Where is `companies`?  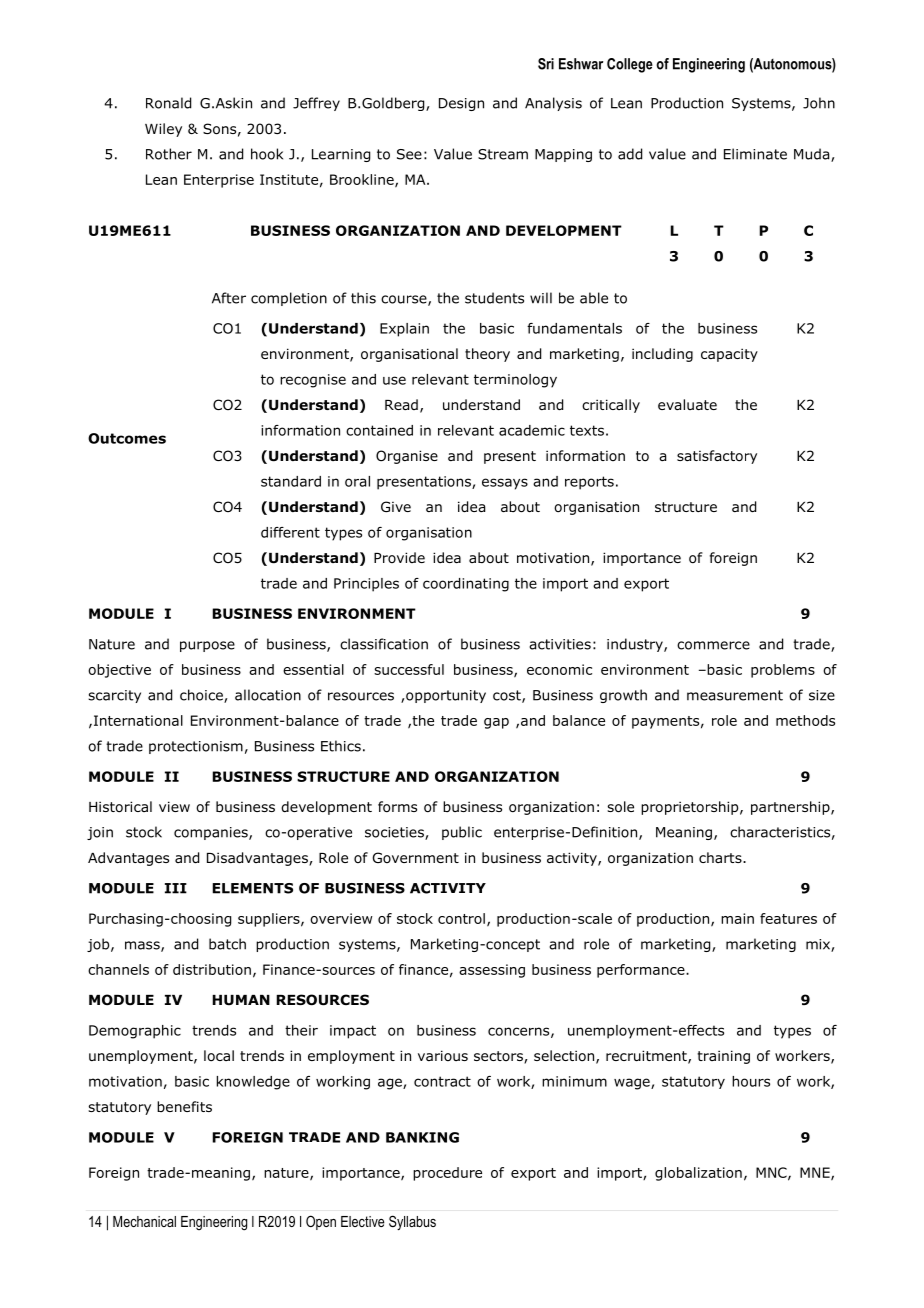 companies is located at coordinates (212, 833).
